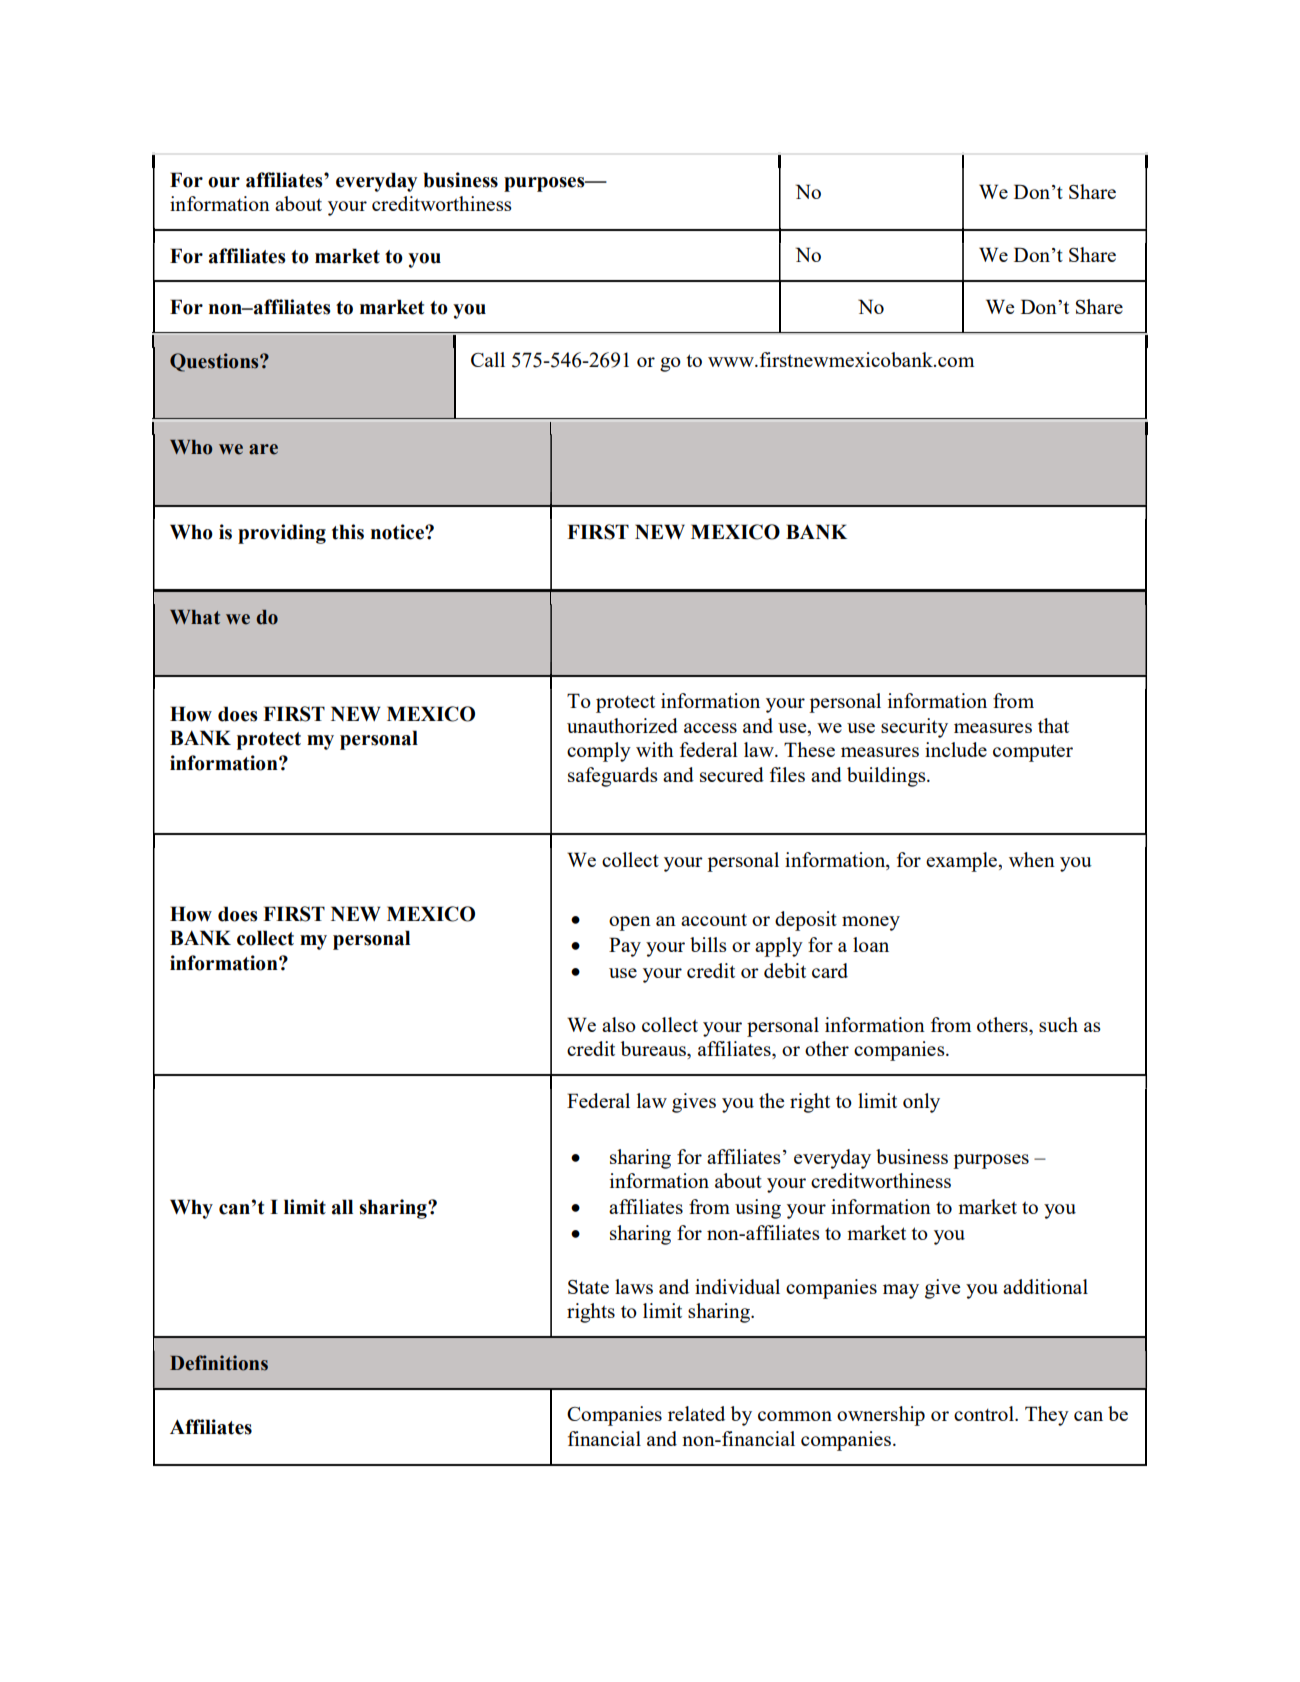 The height and width of the screenshot is (1682, 1300). I want to click on related, so click(696, 1413).
